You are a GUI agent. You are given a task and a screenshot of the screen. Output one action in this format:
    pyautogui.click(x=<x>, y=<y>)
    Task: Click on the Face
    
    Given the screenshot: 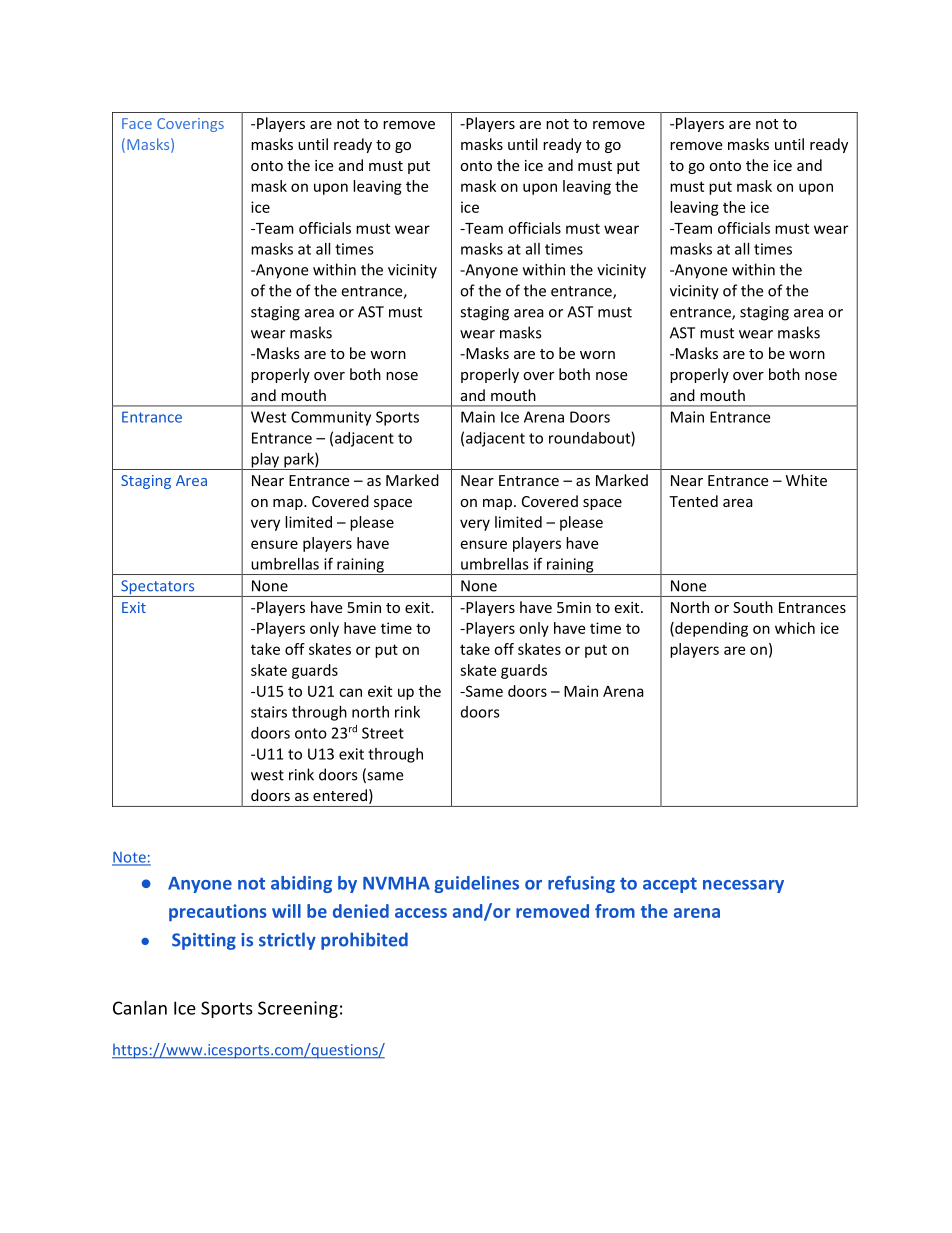 What is the action you would take?
    pyautogui.click(x=137, y=123)
